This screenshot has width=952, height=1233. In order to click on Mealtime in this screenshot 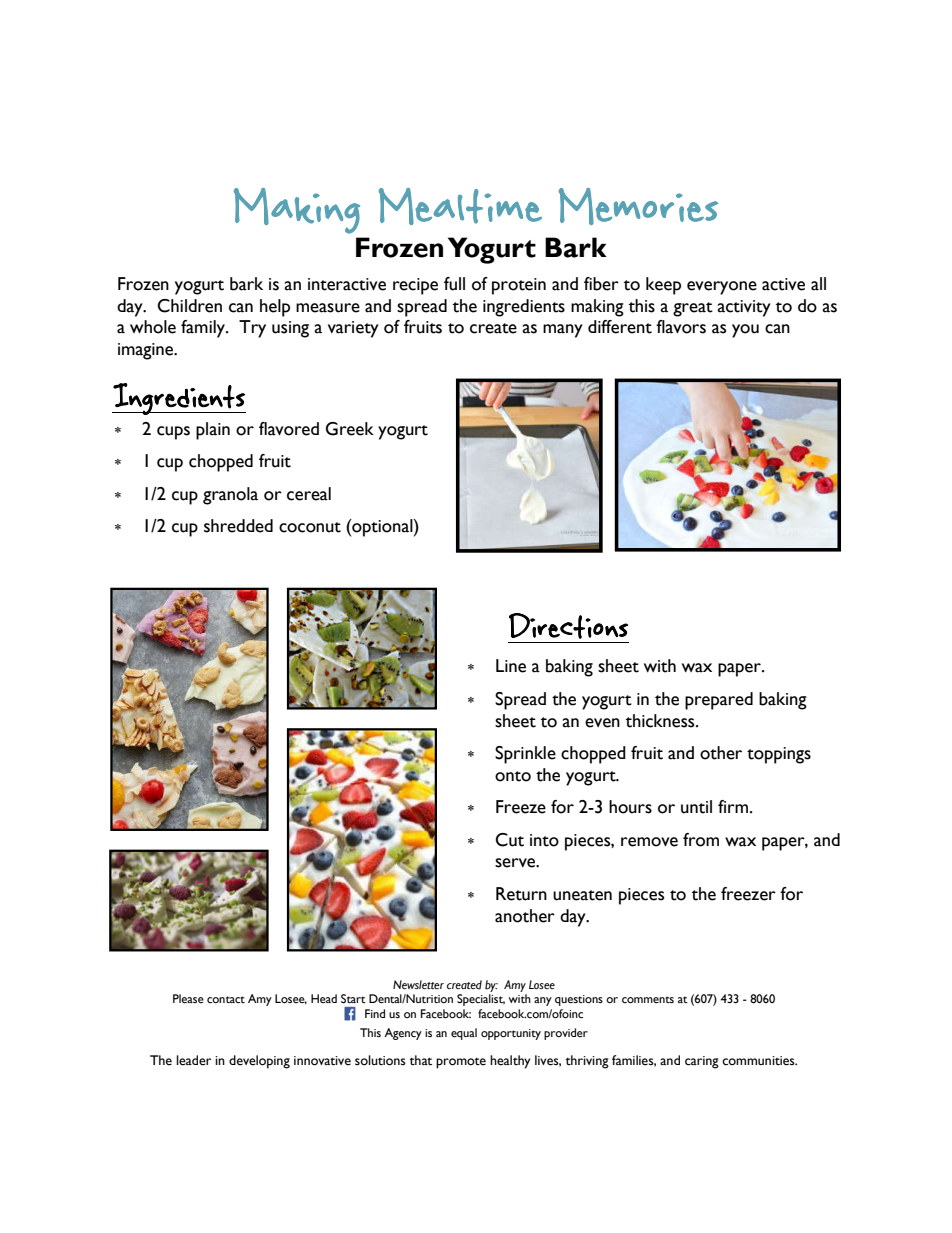, I will do `click(460, 206)`.
